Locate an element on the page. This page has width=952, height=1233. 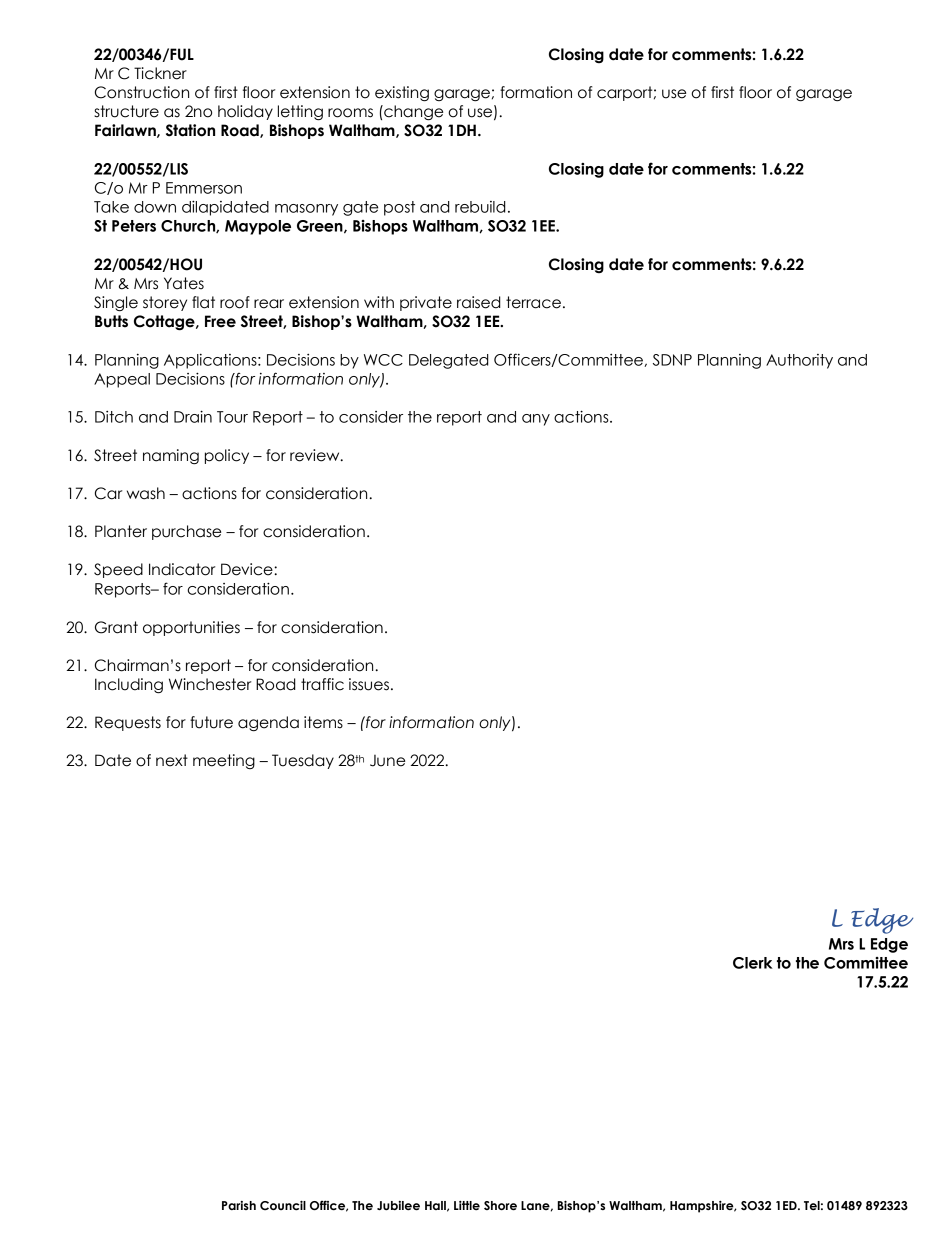
change is located at coordinates (412, 113).
